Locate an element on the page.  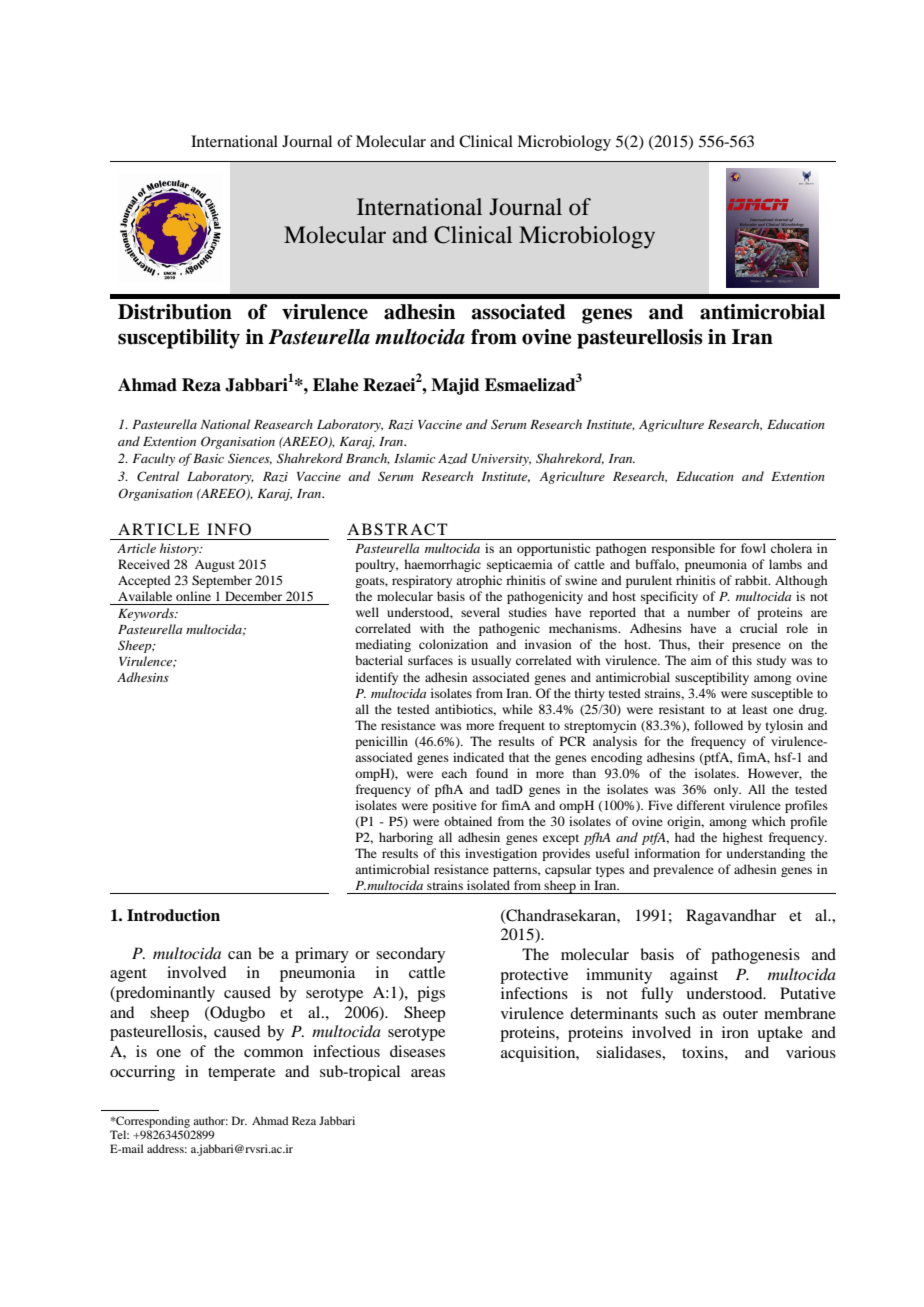
Azad is located at coordinates (453, 458).
